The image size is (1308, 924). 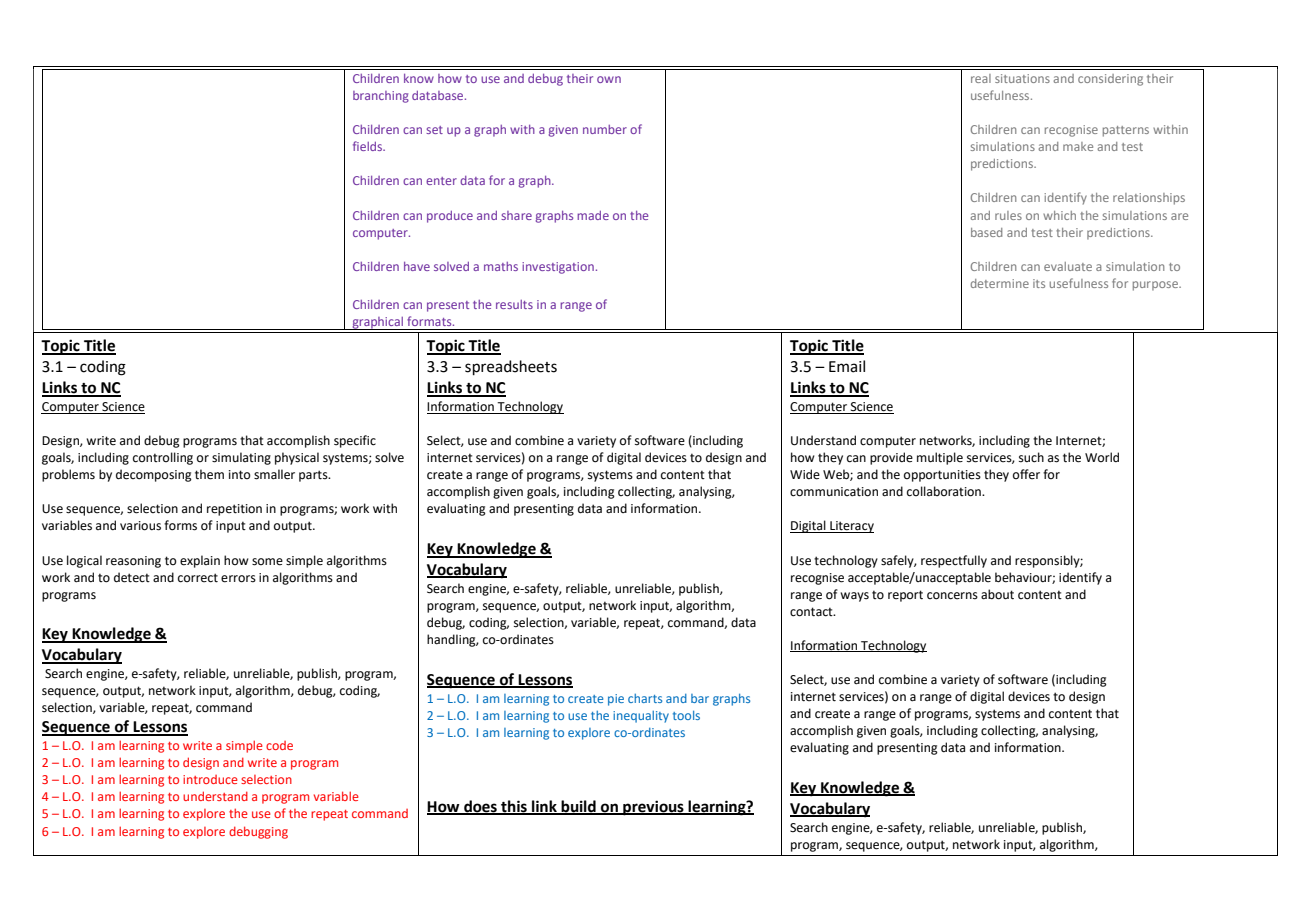 I want to click on situations, so click(x=1022, y=78).
